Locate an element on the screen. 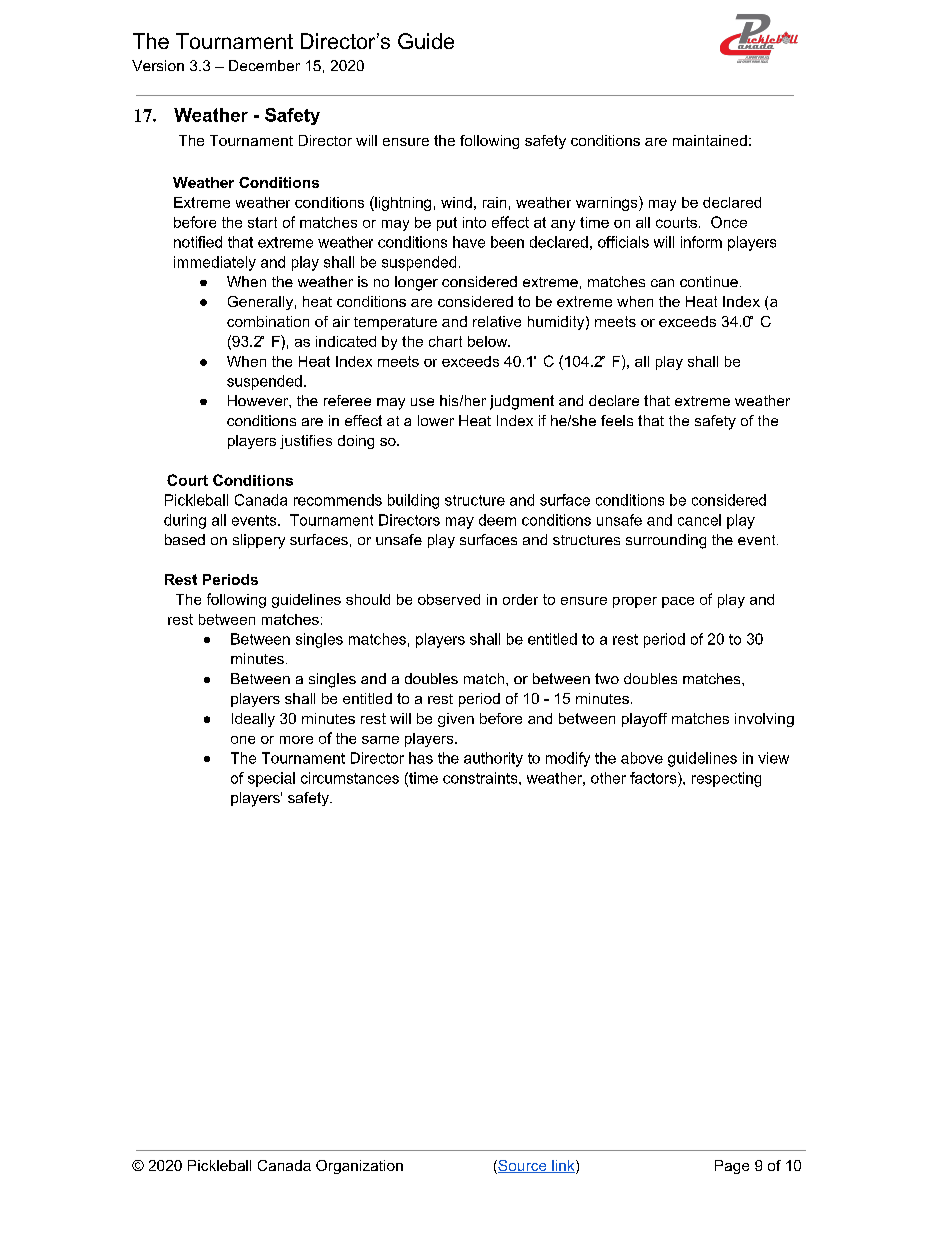 Image resolution: width=952 pixels, height=1233 pixels. chart is located at coordinates (445, 341).
